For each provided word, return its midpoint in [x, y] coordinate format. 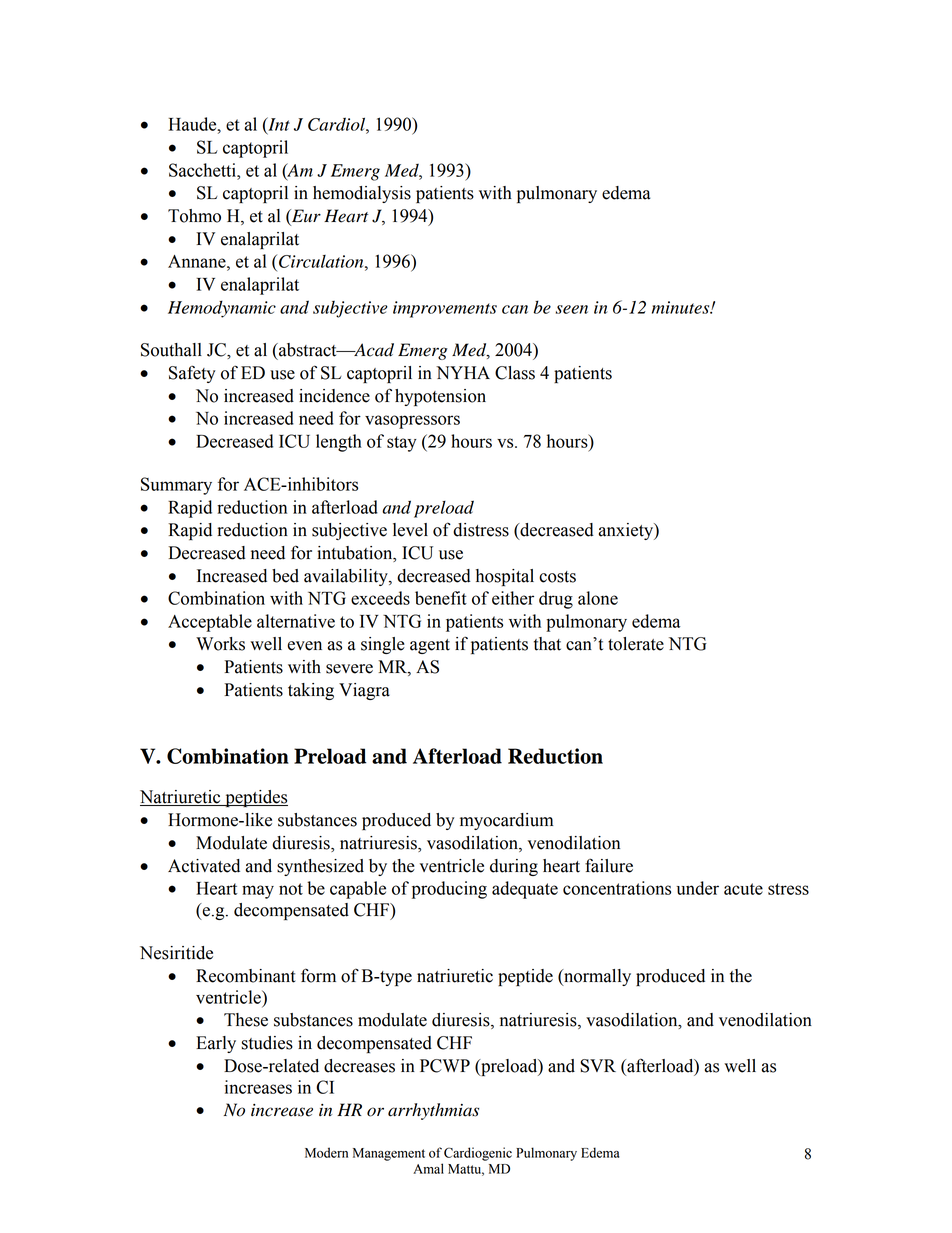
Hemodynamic [222, 309]
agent [430, 646]
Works [220, 644]
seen [572, 309]
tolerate [636, 644]
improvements [445, 309]
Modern [326, 1152]
